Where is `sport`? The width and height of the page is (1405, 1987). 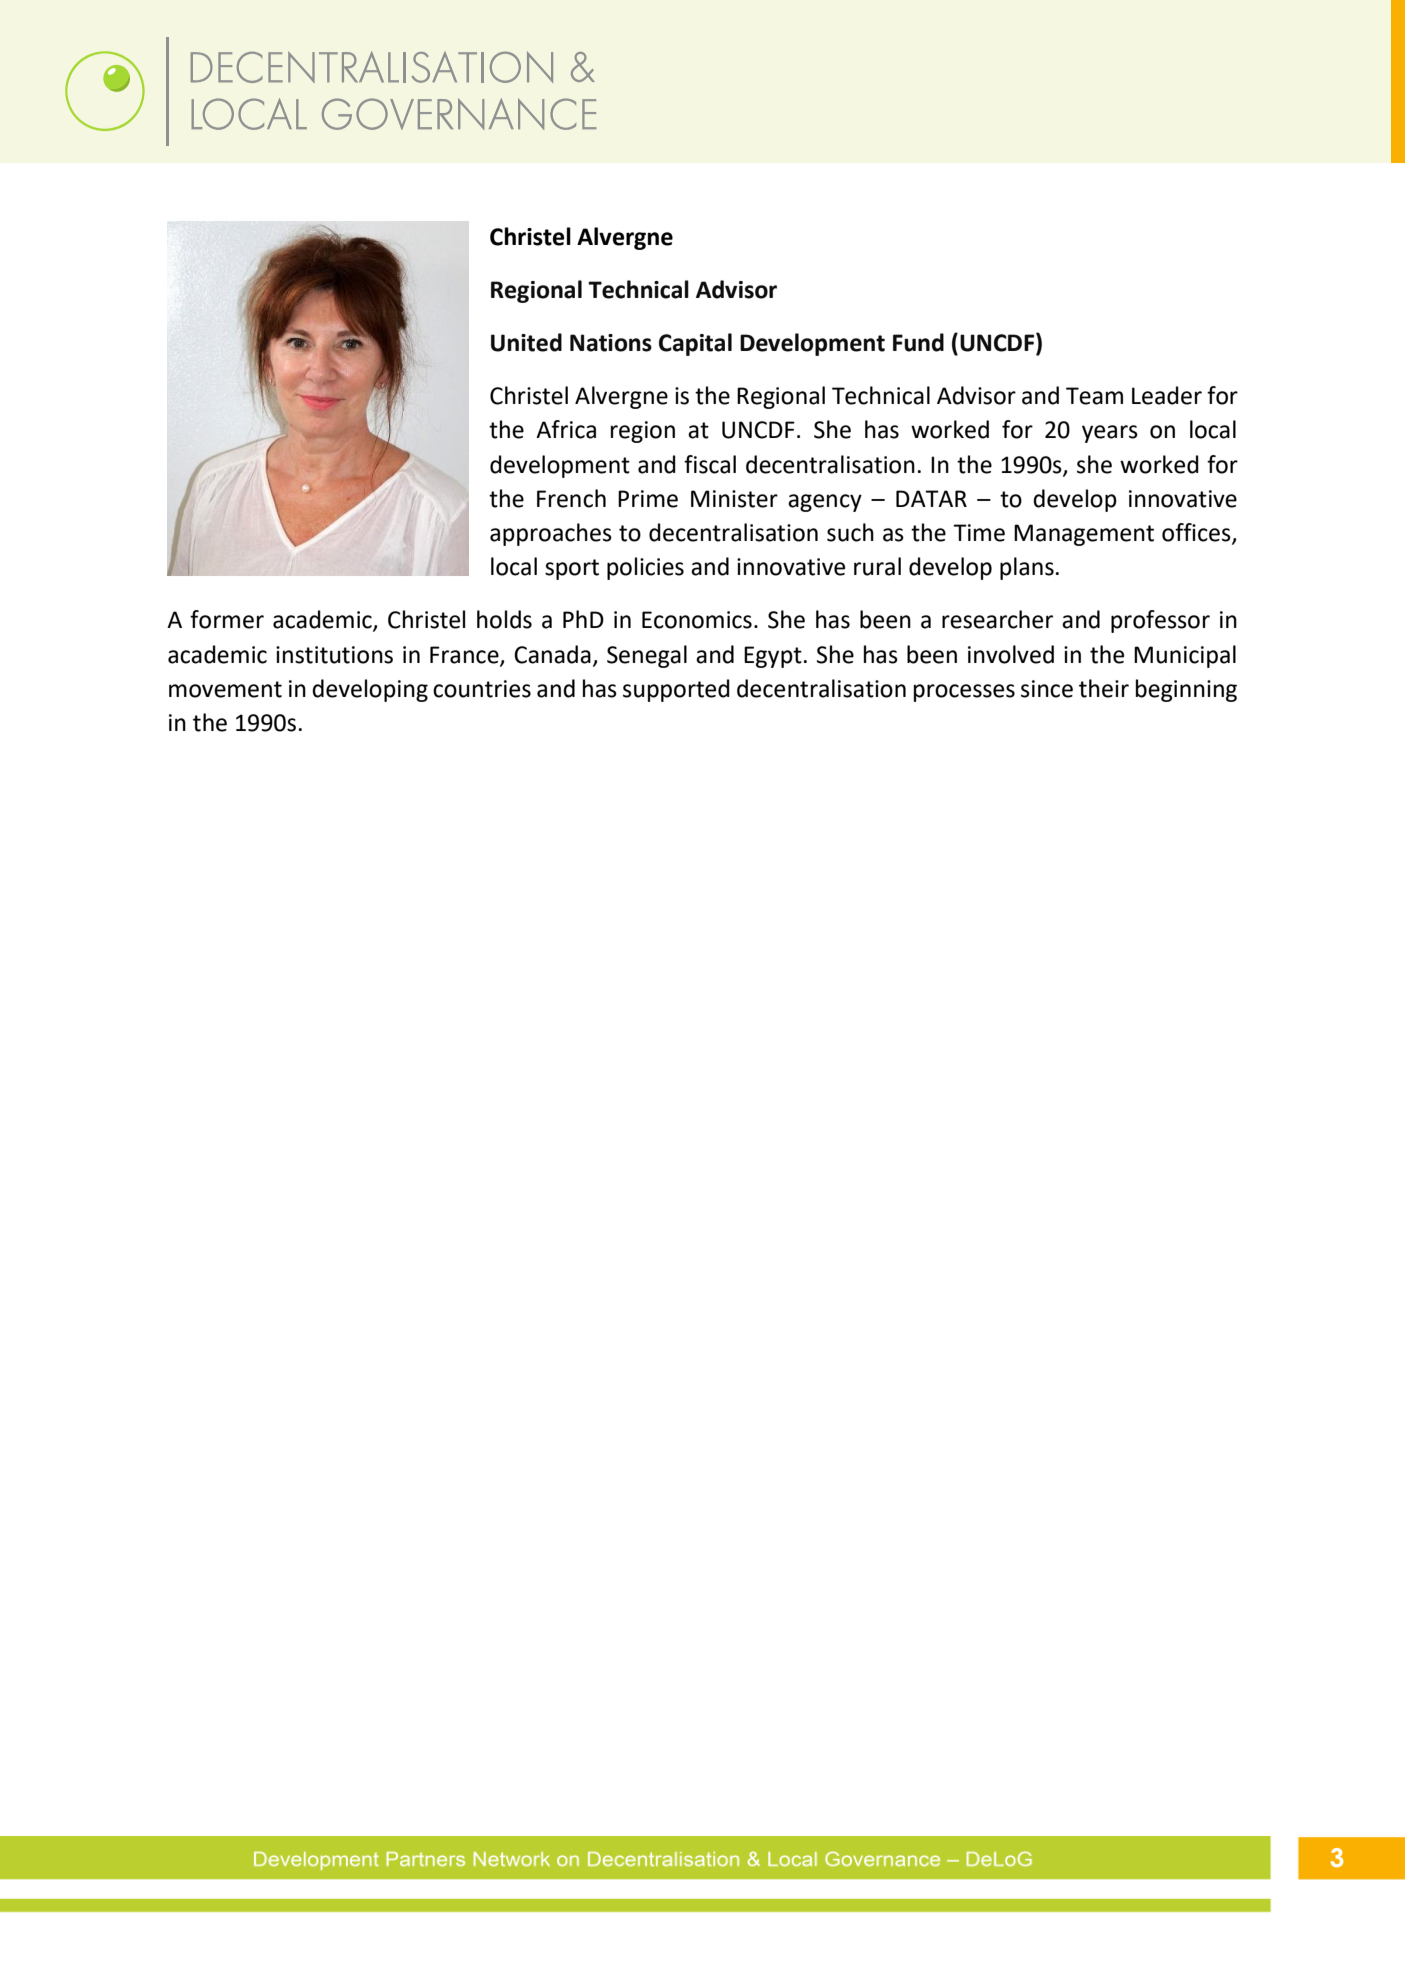
sport is located at coordinates (572, 569).
